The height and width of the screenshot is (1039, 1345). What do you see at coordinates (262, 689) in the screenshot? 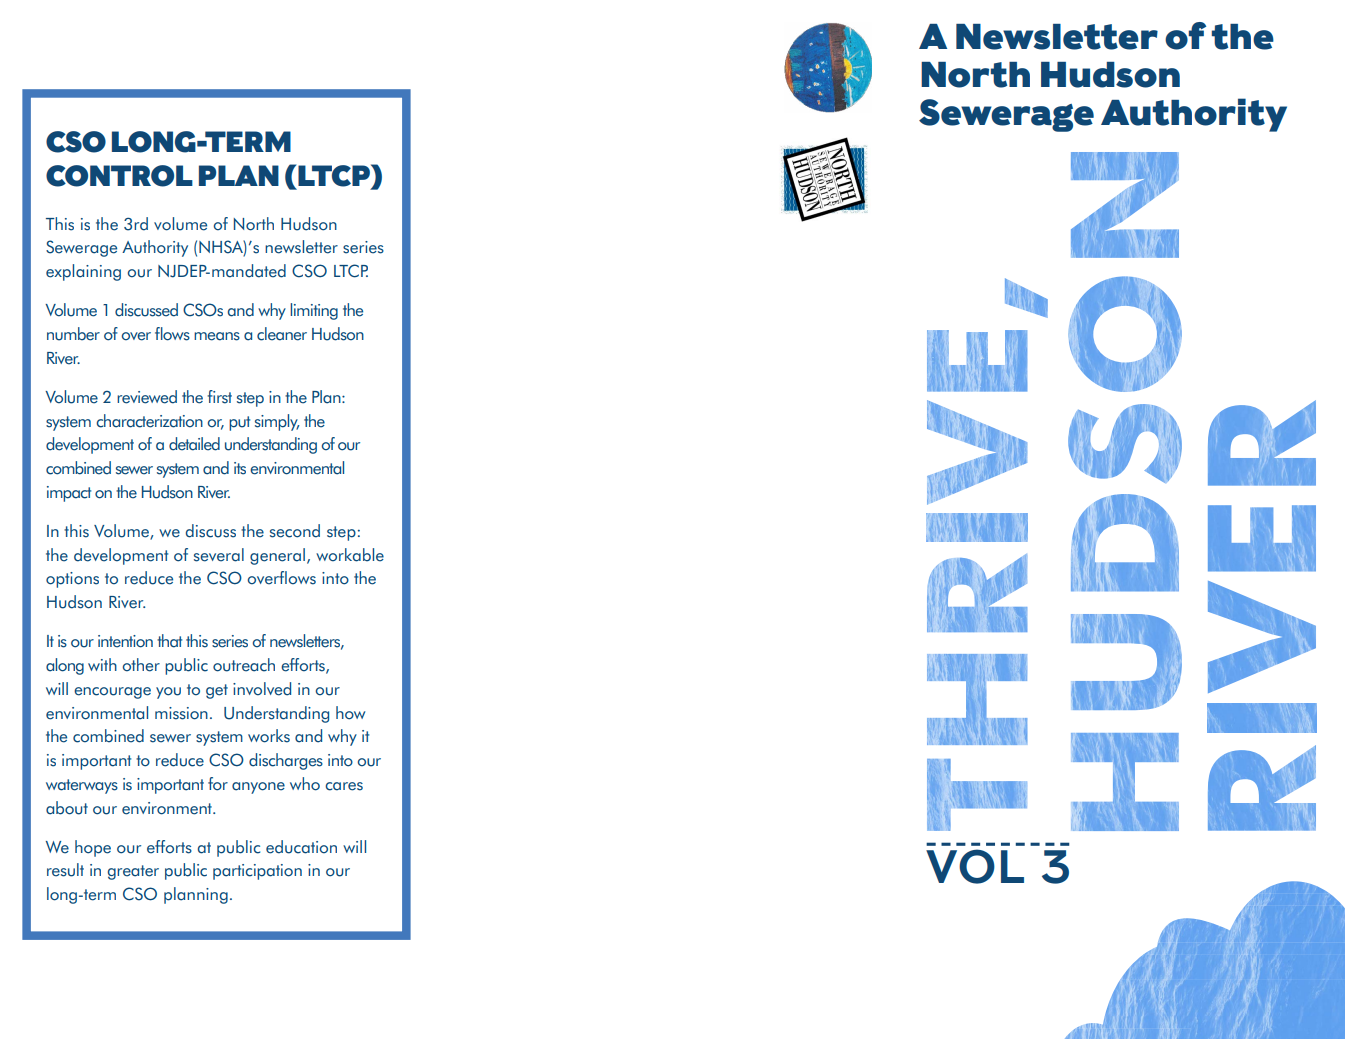
I see `involved` at bounding box center [262, 689].
